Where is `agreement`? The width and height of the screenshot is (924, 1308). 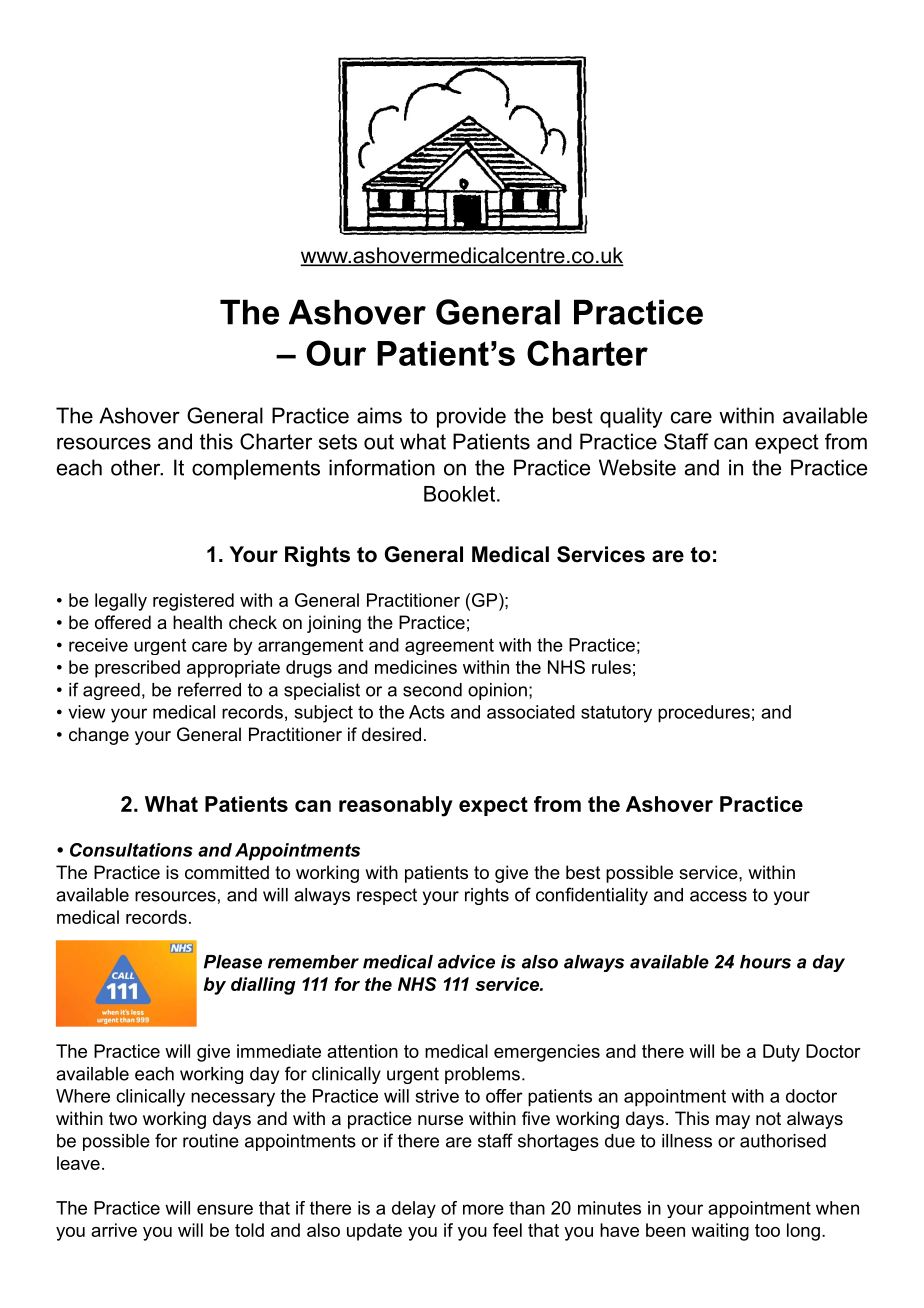
agreement is located at coordinates (449, 646).
